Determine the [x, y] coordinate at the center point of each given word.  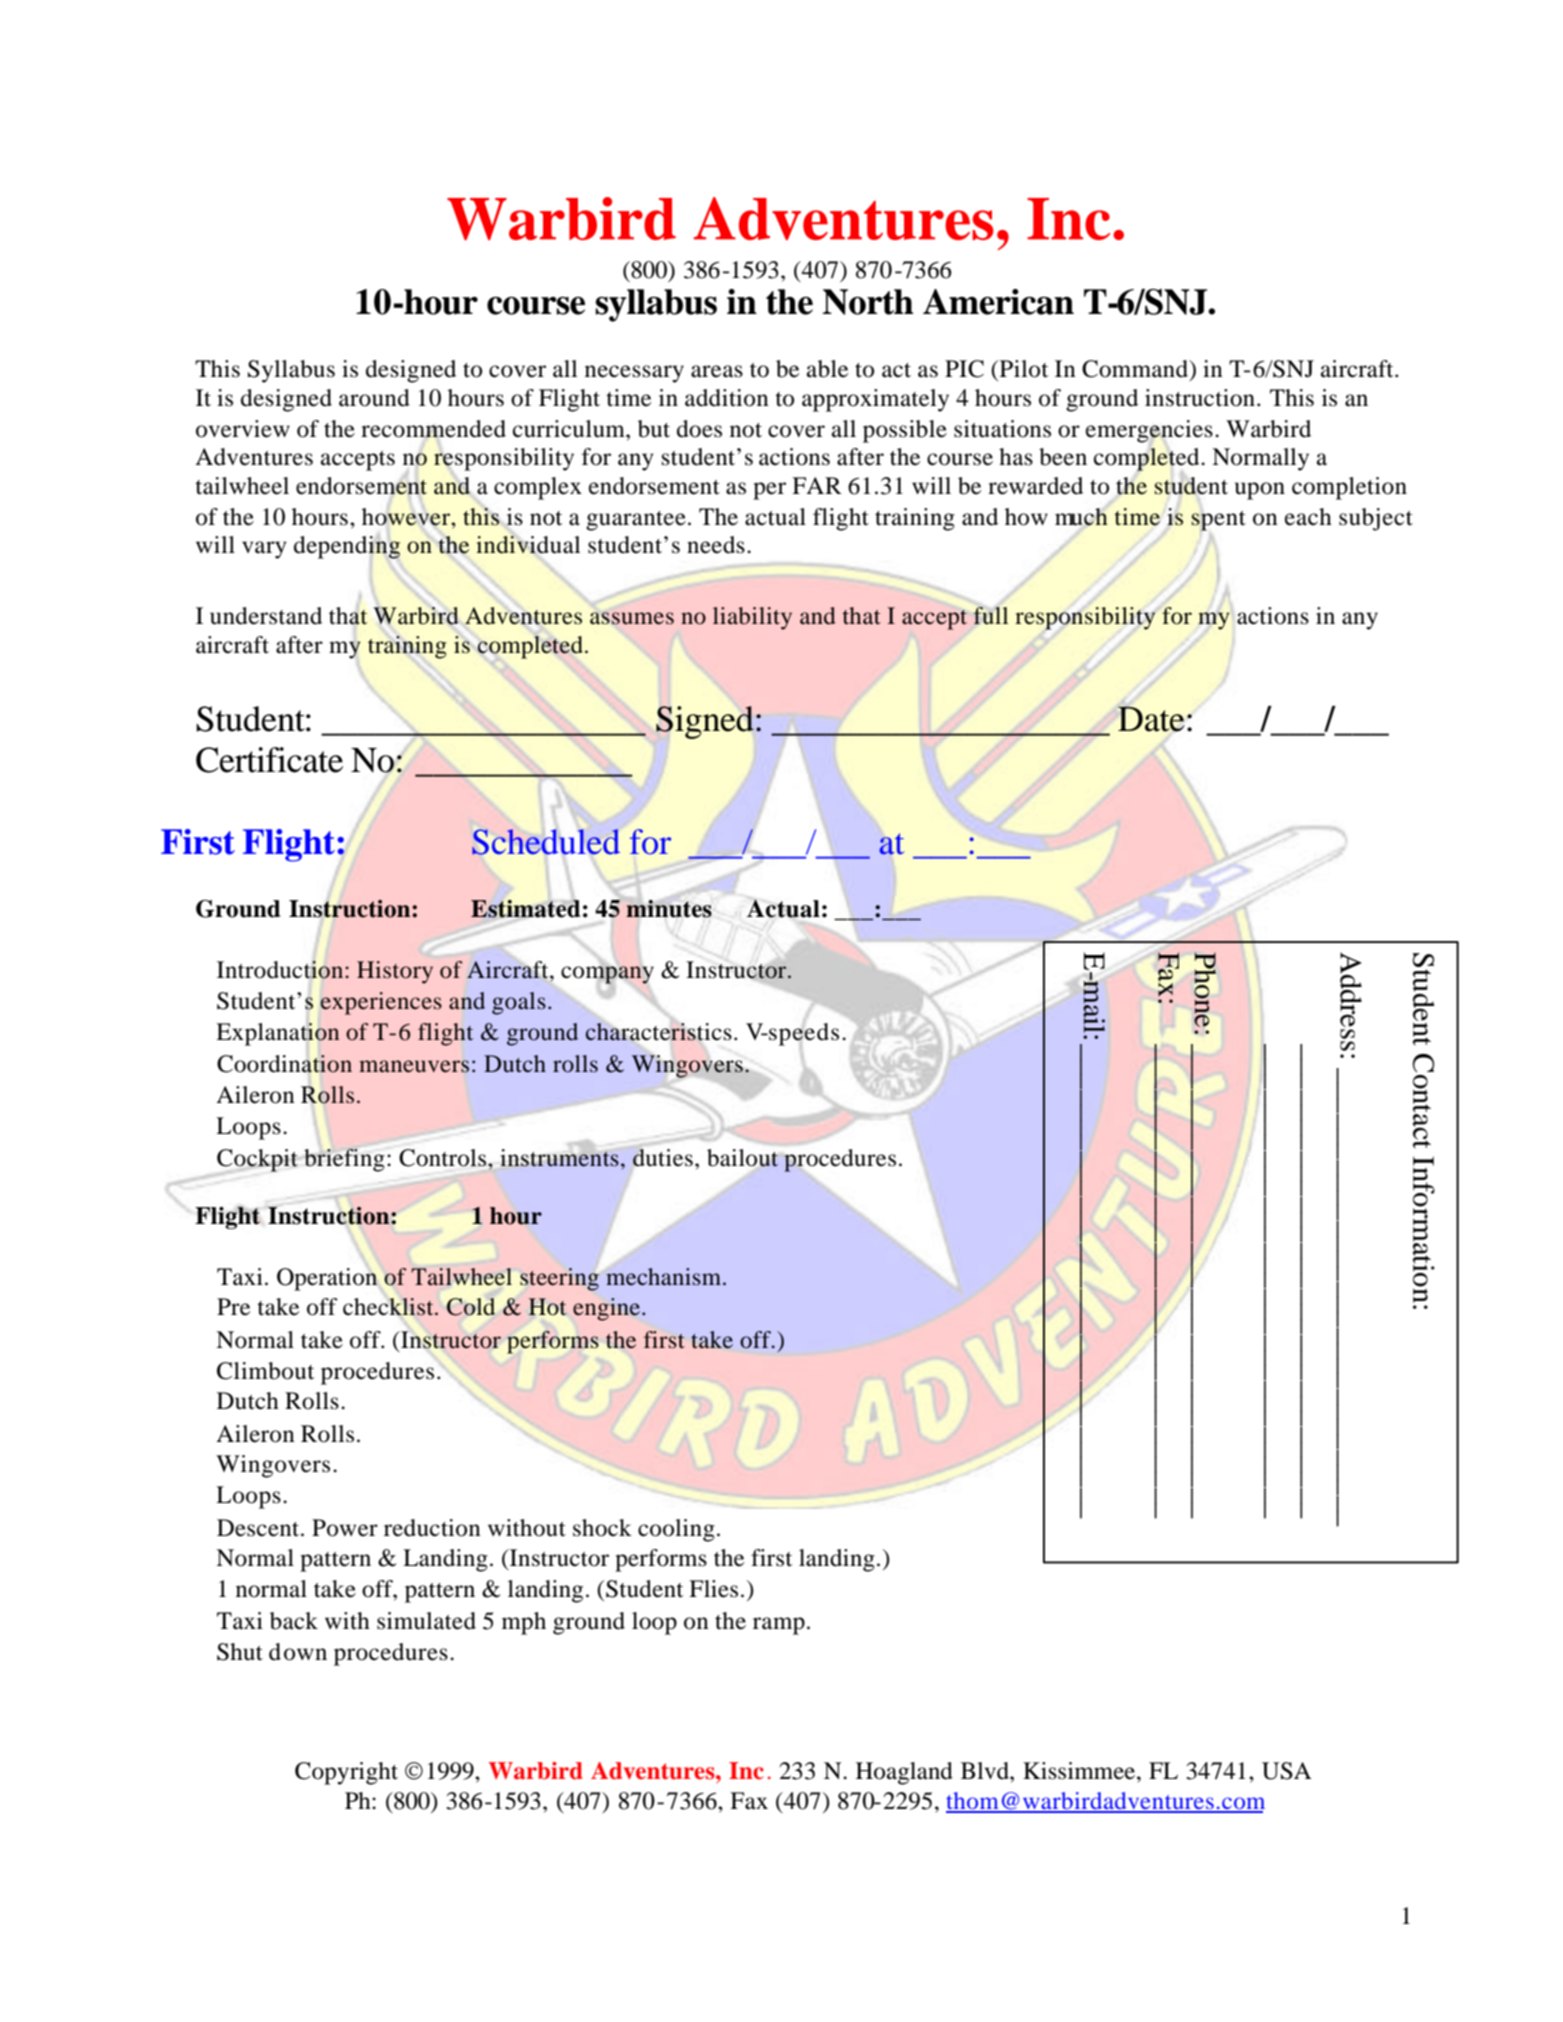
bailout [744, 1159]
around [374, 398]
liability [752, 618]
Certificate [269, 760]
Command [1136, 370]
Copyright [346, 1773]
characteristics [658, 1030]
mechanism [665, 1277]
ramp [779, 1626]
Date [1151, 719]
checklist [389, 1307]
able [827, 369]
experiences [381, 1003]
